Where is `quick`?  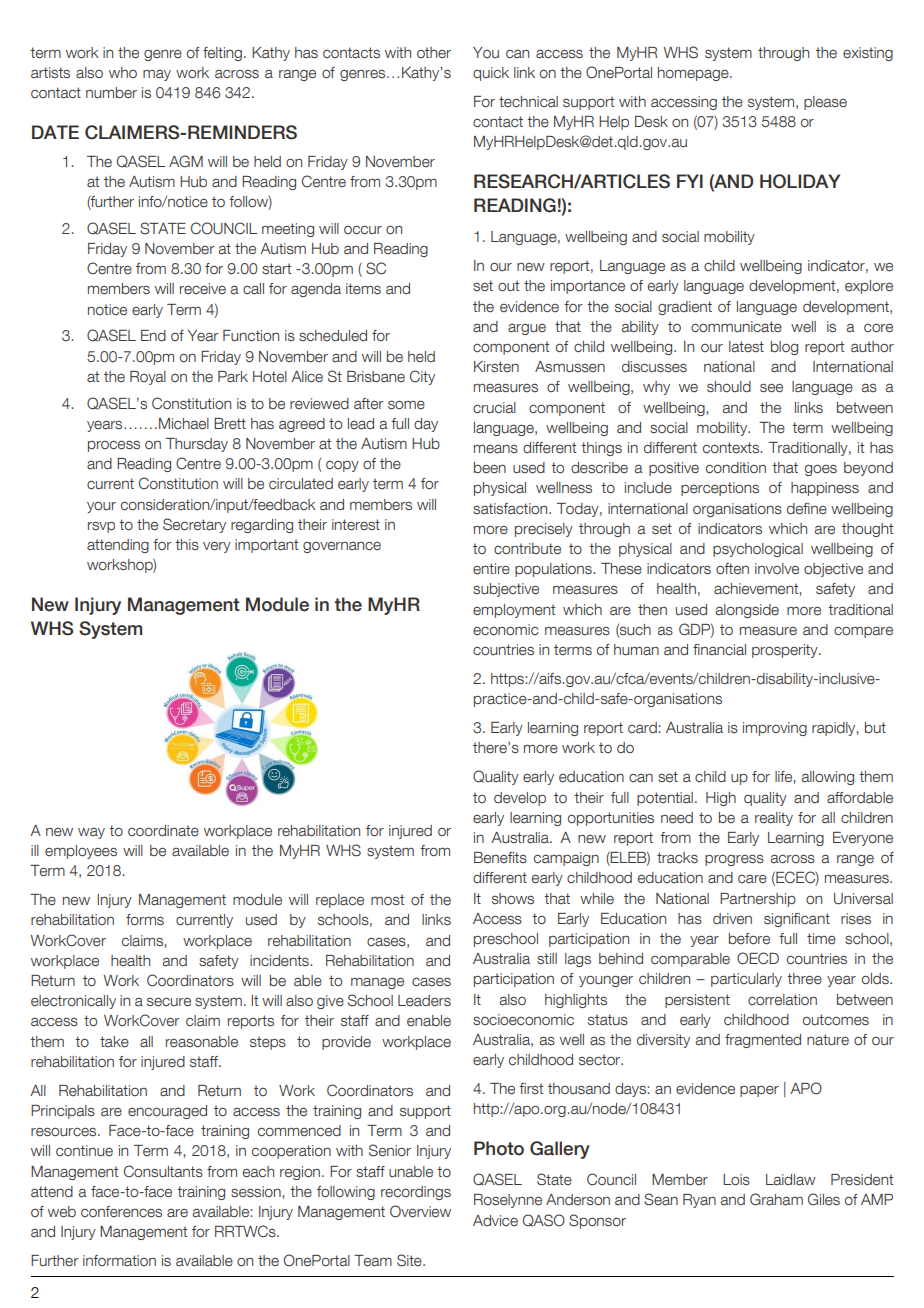 quick is located at coordinates (491, 74).
